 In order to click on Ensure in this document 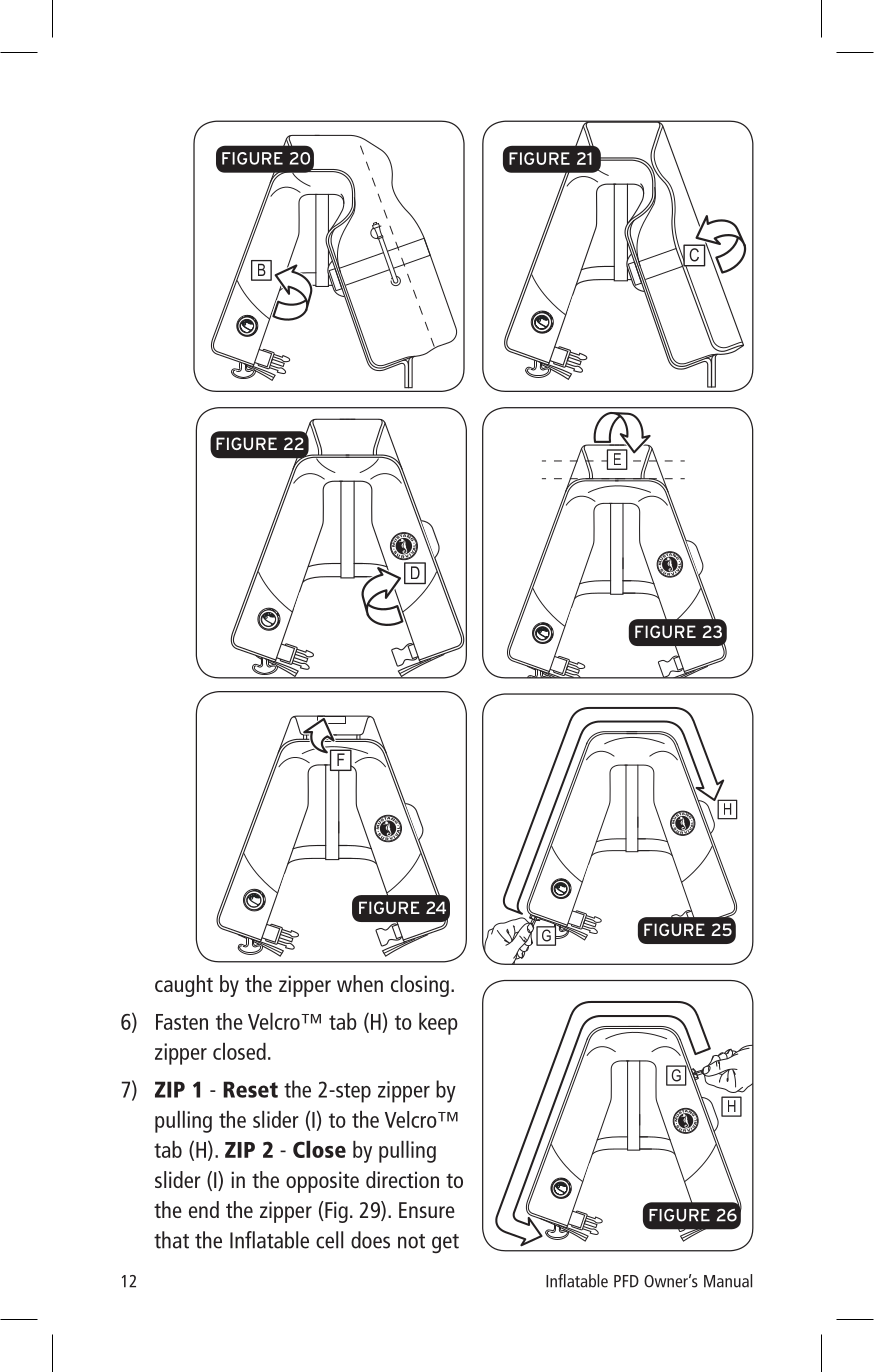, I will do `click(427, 1210)`.
